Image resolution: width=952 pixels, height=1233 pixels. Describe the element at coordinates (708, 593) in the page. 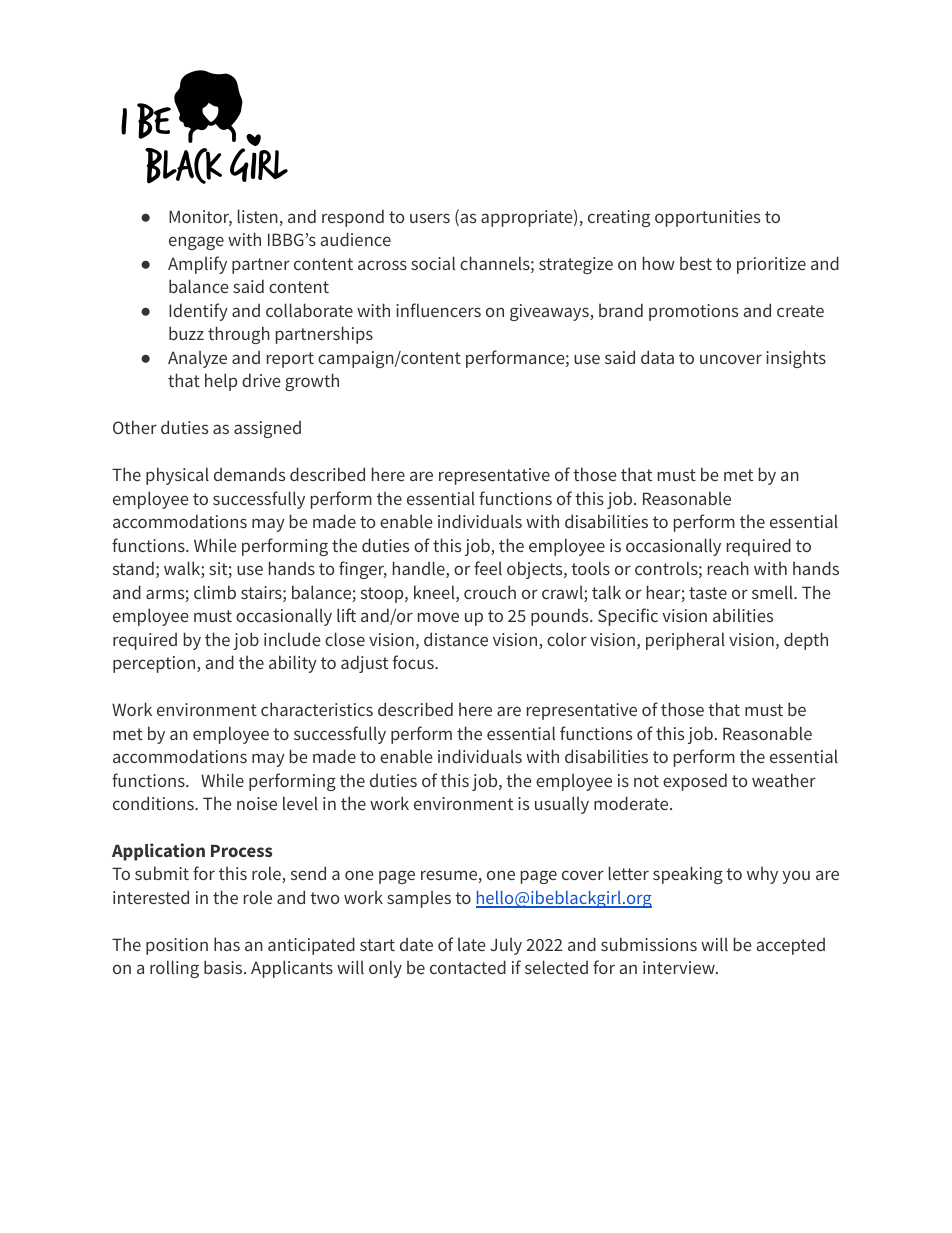

I see `taste` at that location.
